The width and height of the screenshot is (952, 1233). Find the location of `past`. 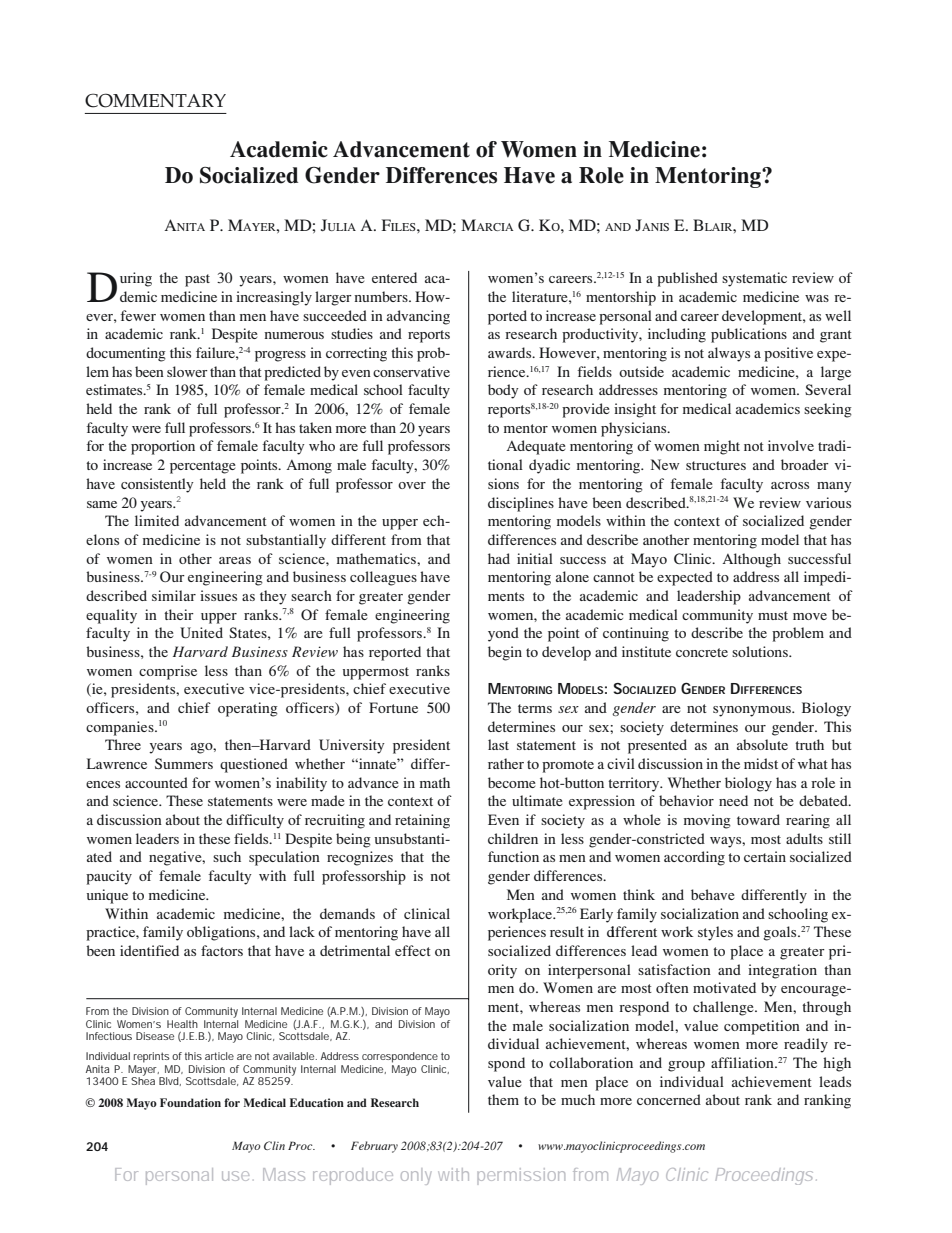

past is located at coordinates (197, 280).
